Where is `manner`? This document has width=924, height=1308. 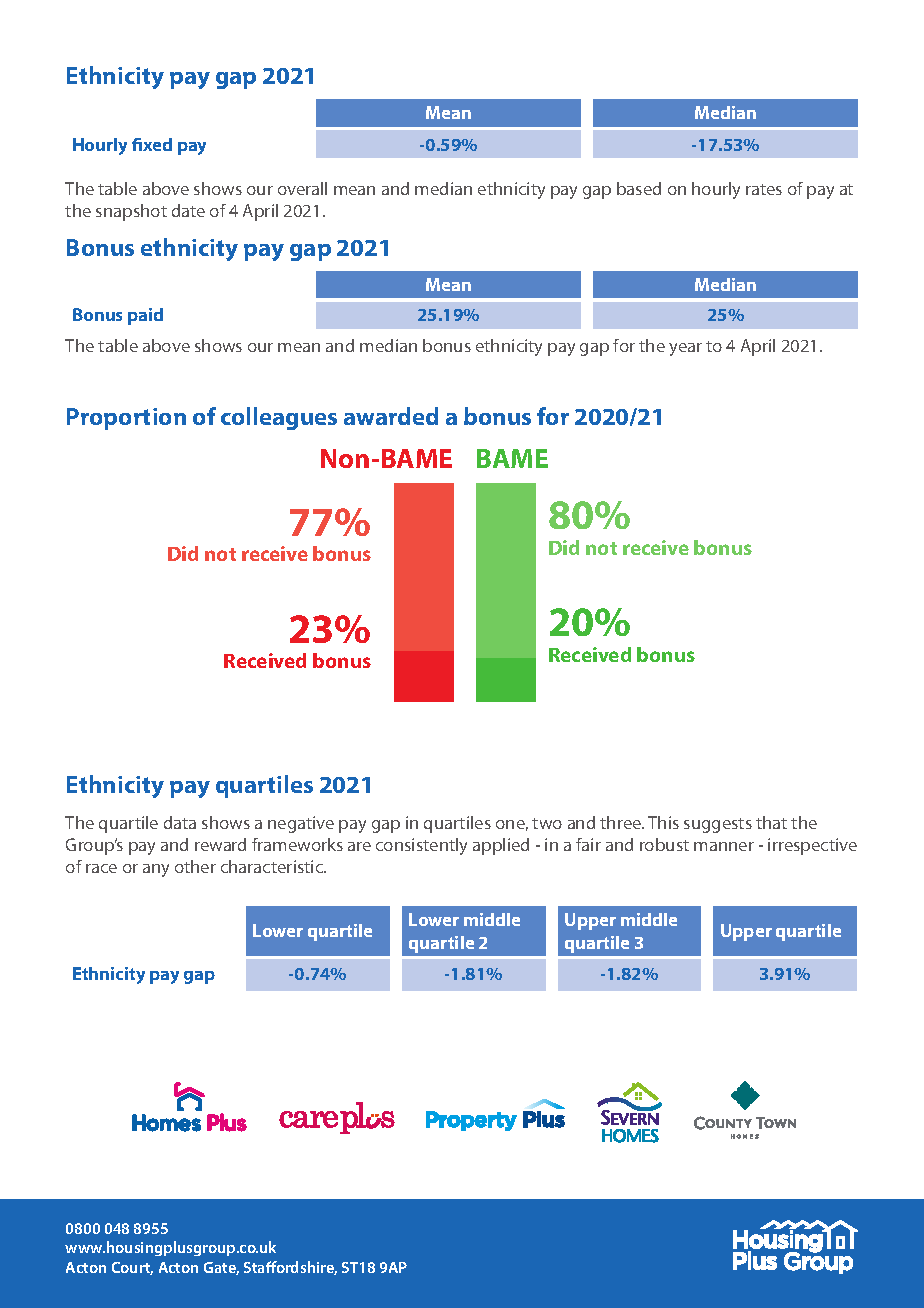 manner is located at coordinates (724, 846).
